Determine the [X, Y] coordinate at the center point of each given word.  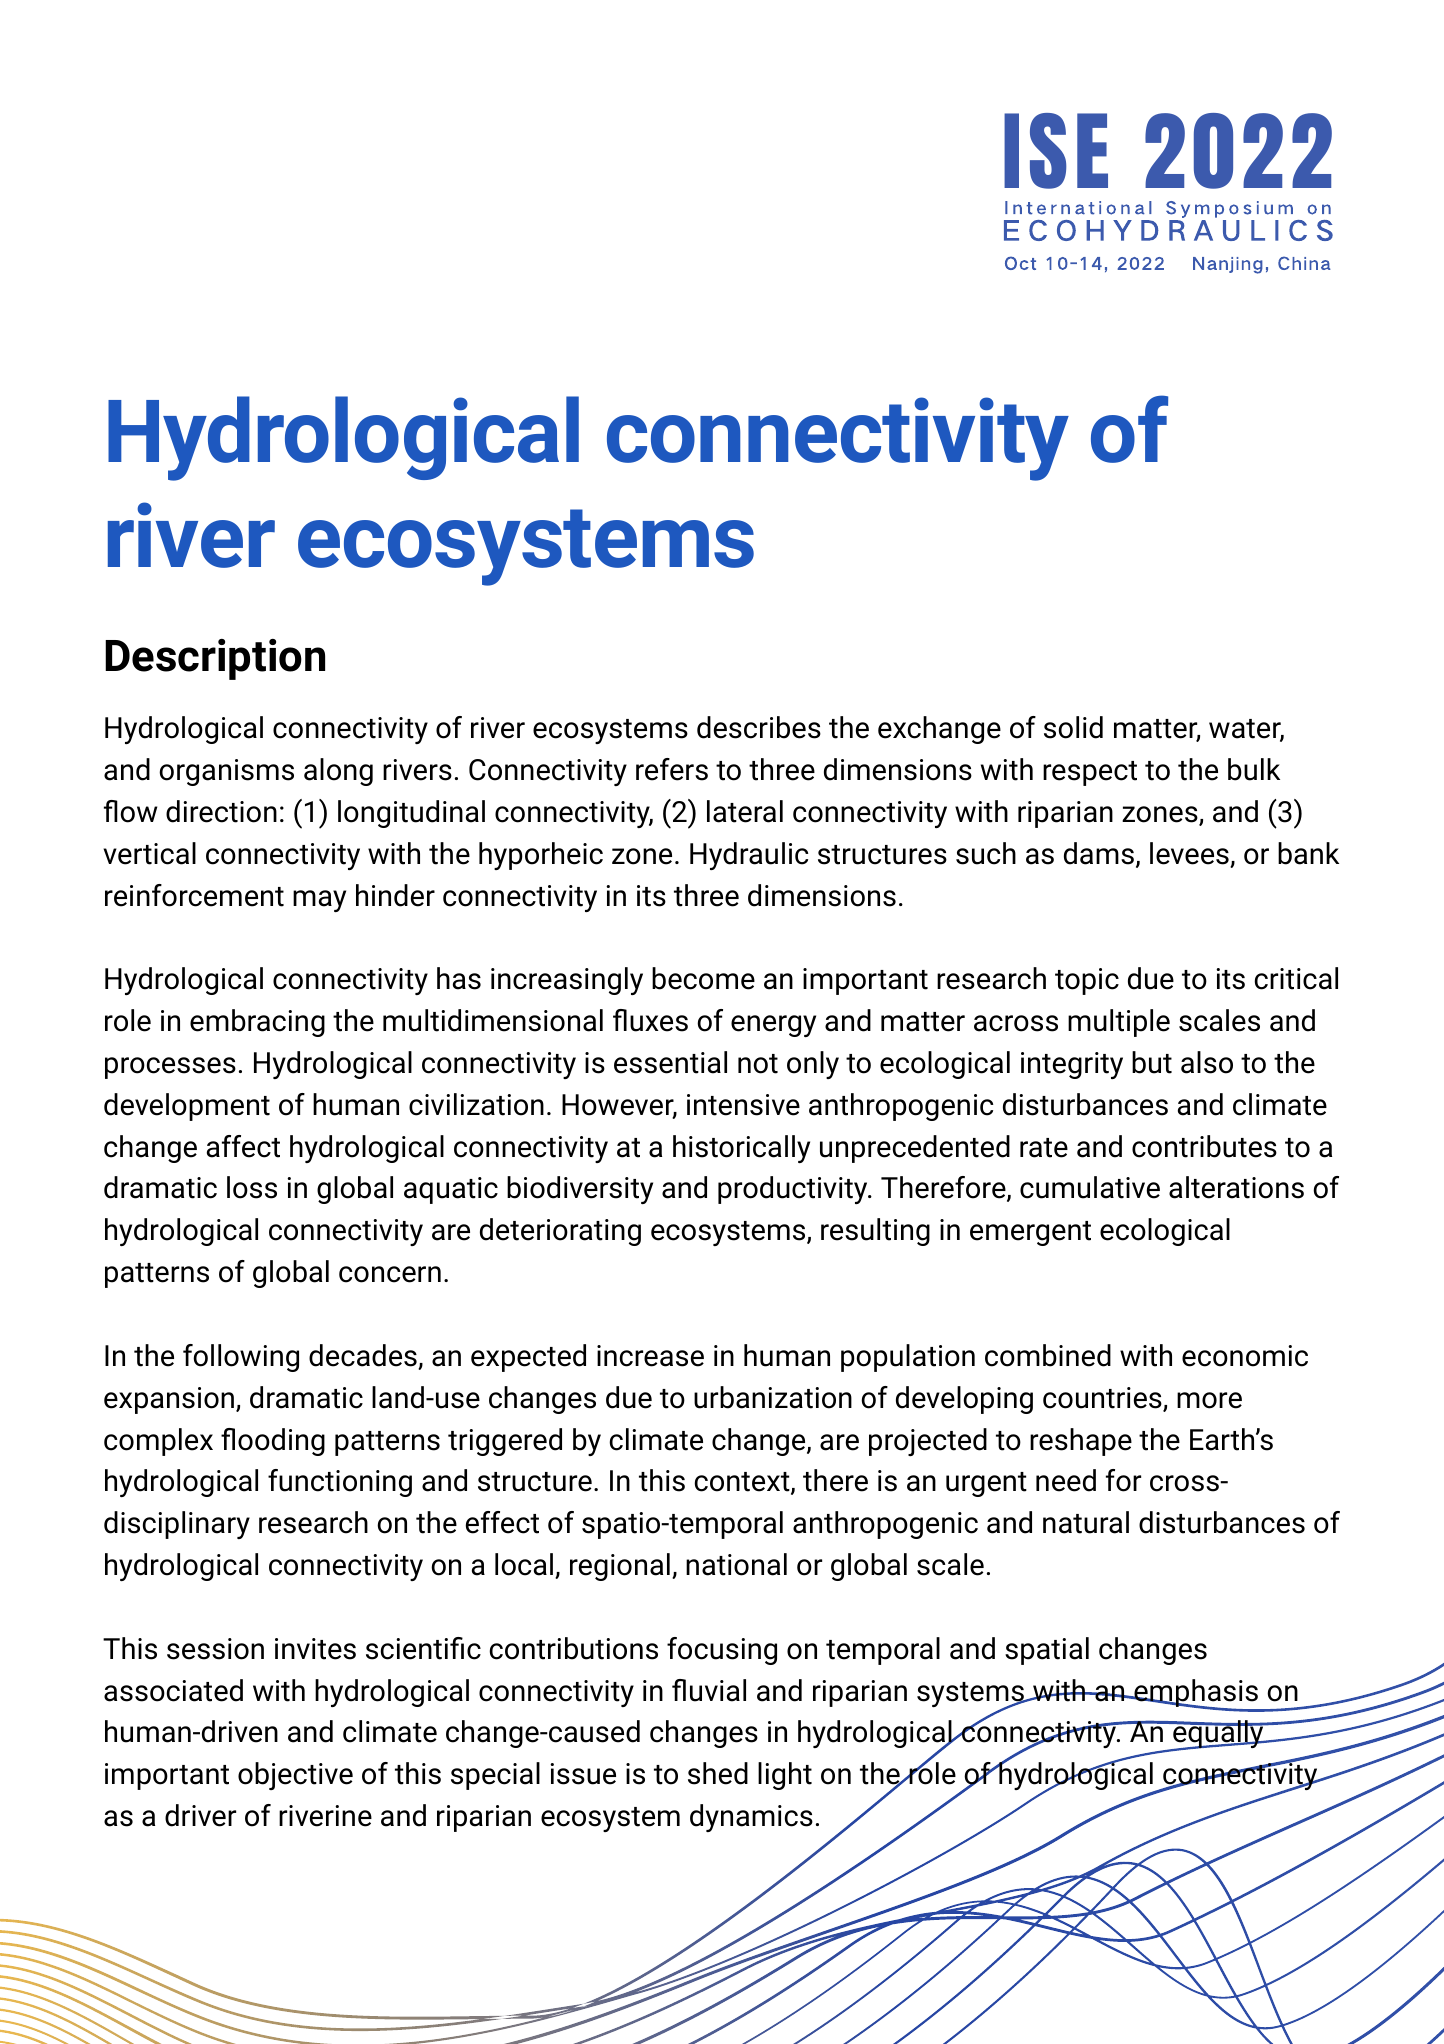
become [703, 978]
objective [295, 1776]
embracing [257, 1023]
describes [759, 727]
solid [1073, 727]
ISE [1056, 151]
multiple [1119, 1023]
